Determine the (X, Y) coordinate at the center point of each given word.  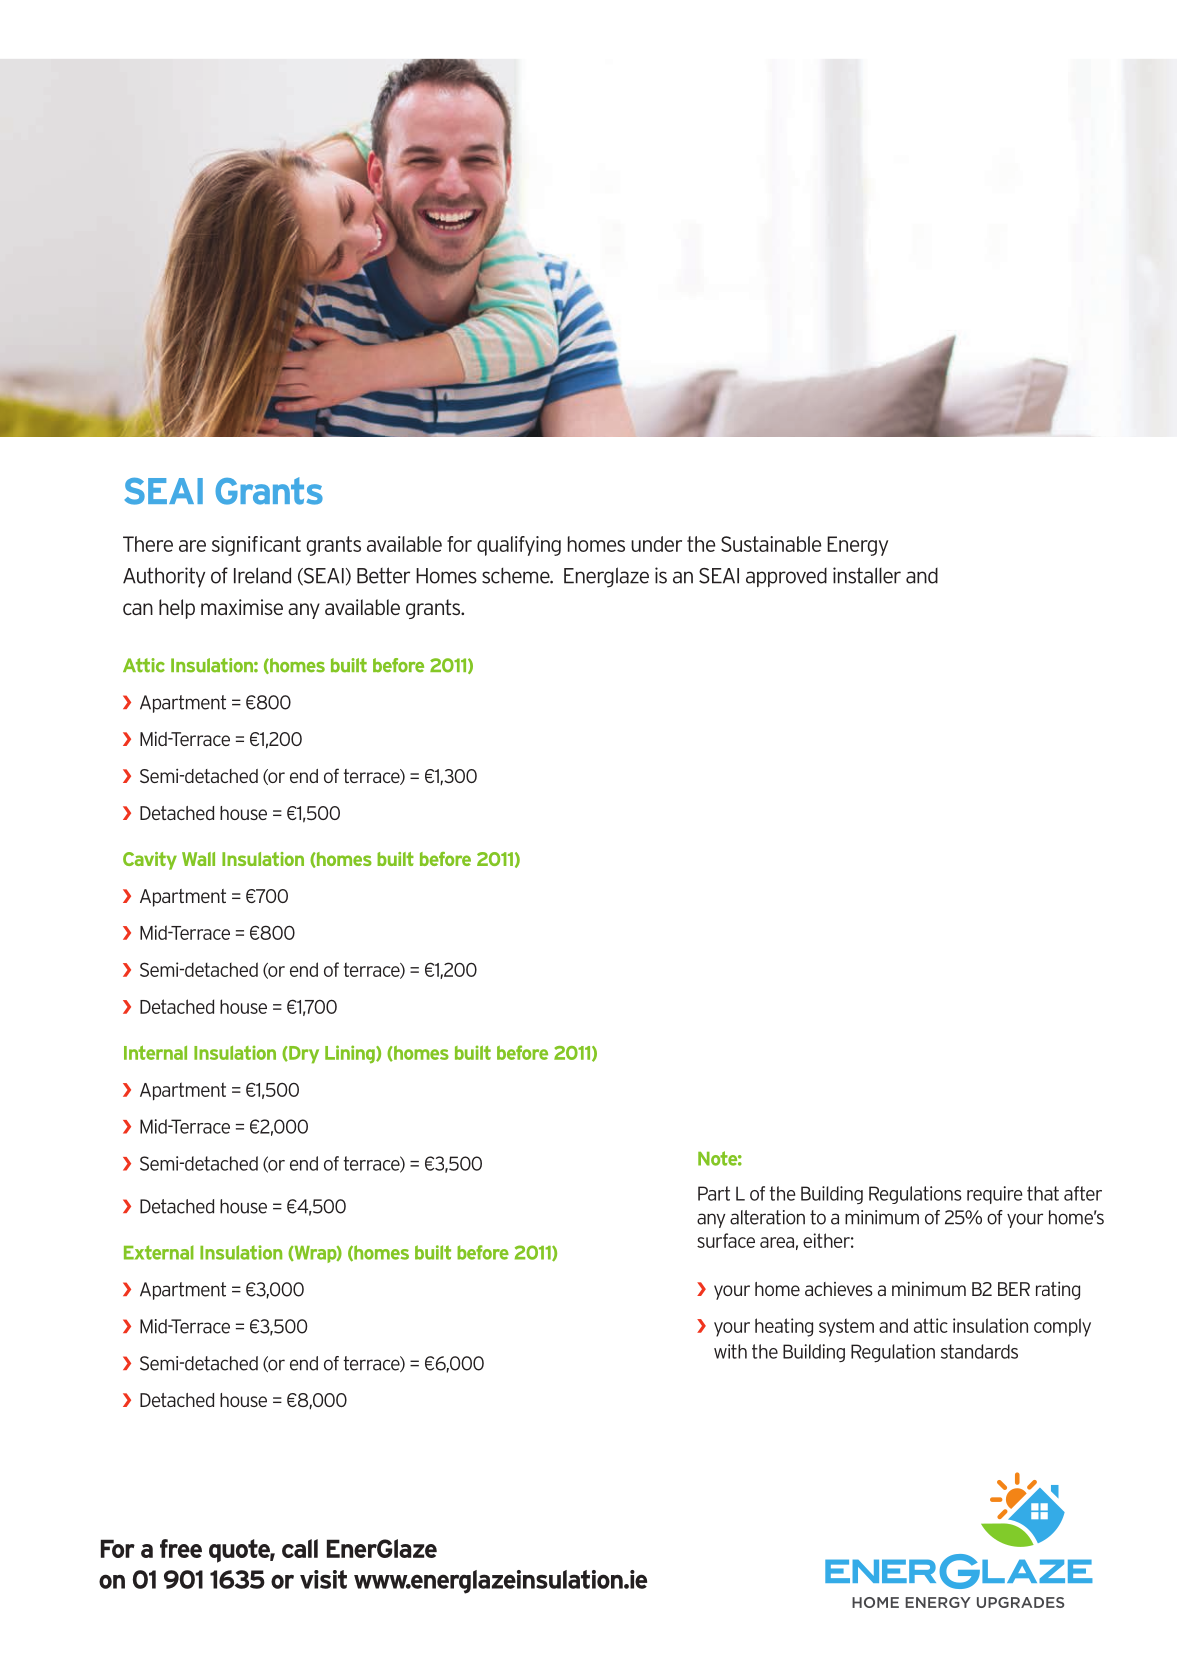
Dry (303, 1055)
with (730, 1351)
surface (726, 1240)
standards (979, 1351)
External (159, 1252)
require (995, 1195)
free (181, 1548)
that (1043, 1193)
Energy (857, 546)
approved (786, 577)
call (300, 1548)
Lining (351, 1054)
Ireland (262, 575)
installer (867, 575)
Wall (198, 859)
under (656, 544)
